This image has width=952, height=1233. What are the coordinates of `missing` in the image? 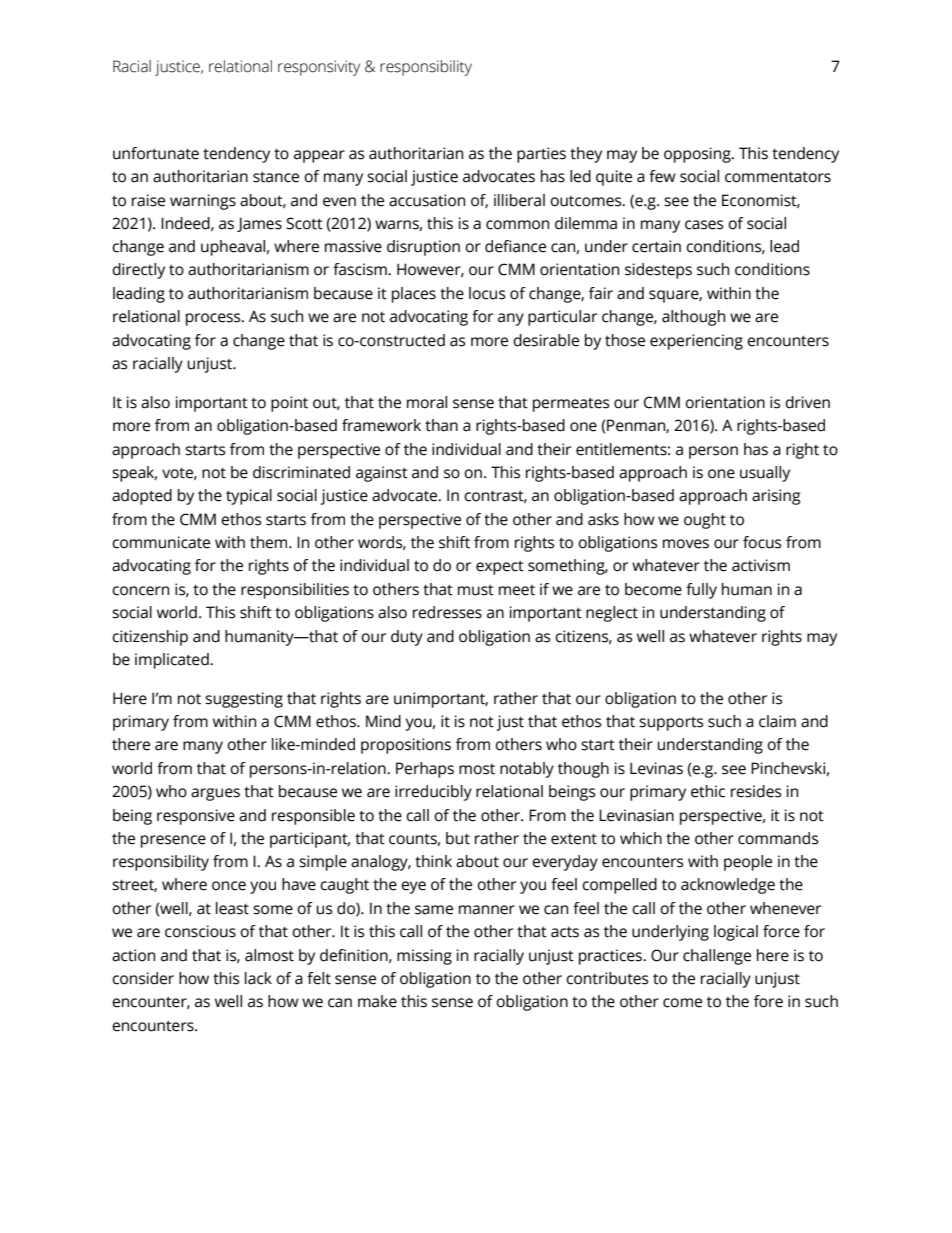 It's located at (424, 957).
